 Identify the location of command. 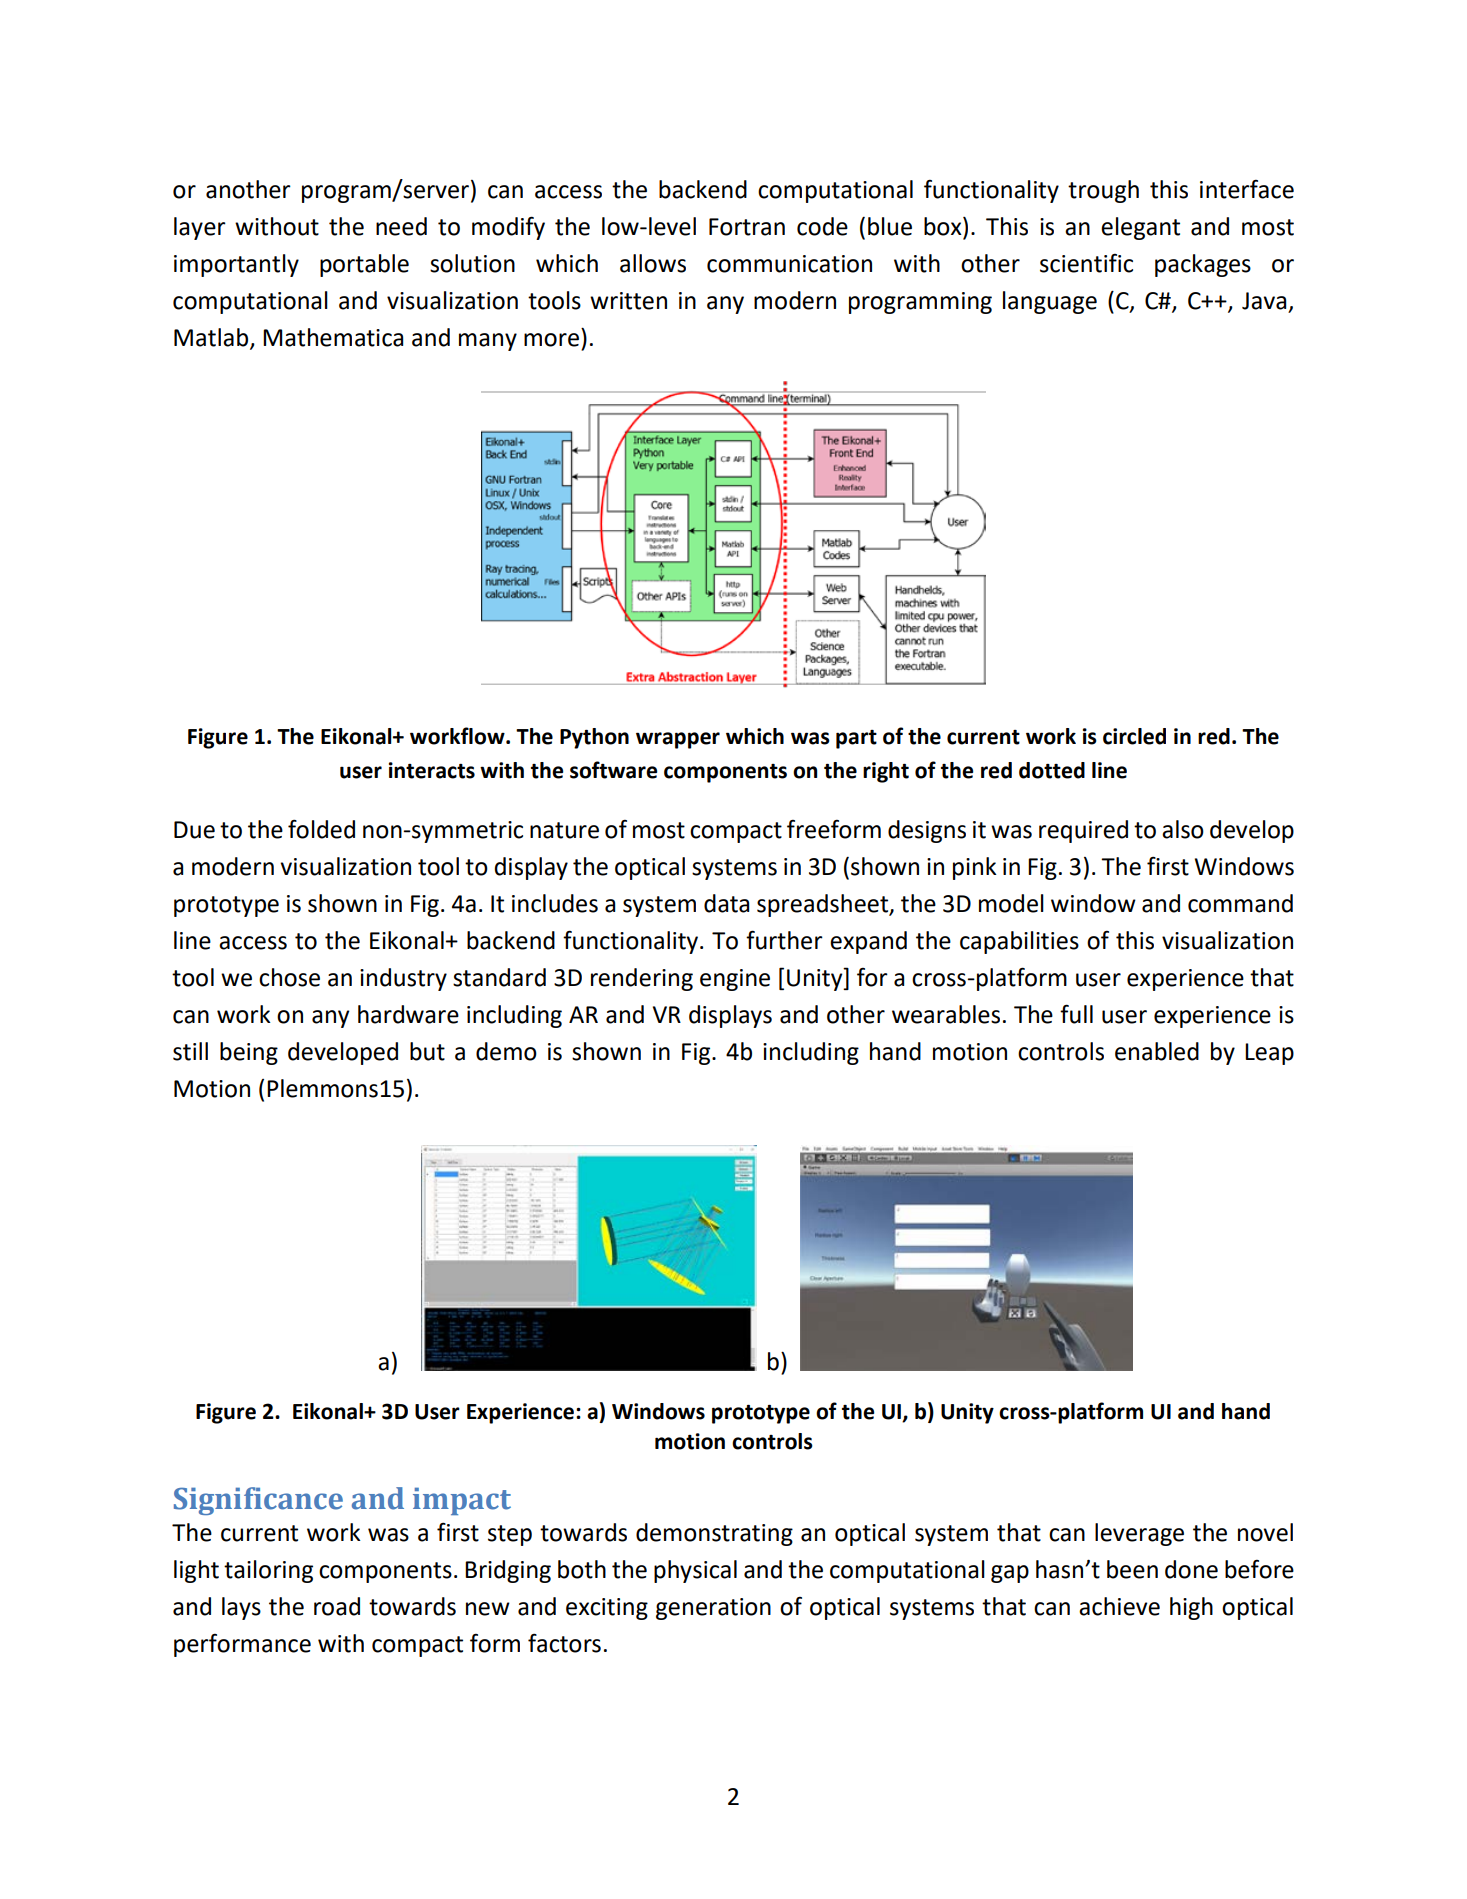
(1240, 903).
